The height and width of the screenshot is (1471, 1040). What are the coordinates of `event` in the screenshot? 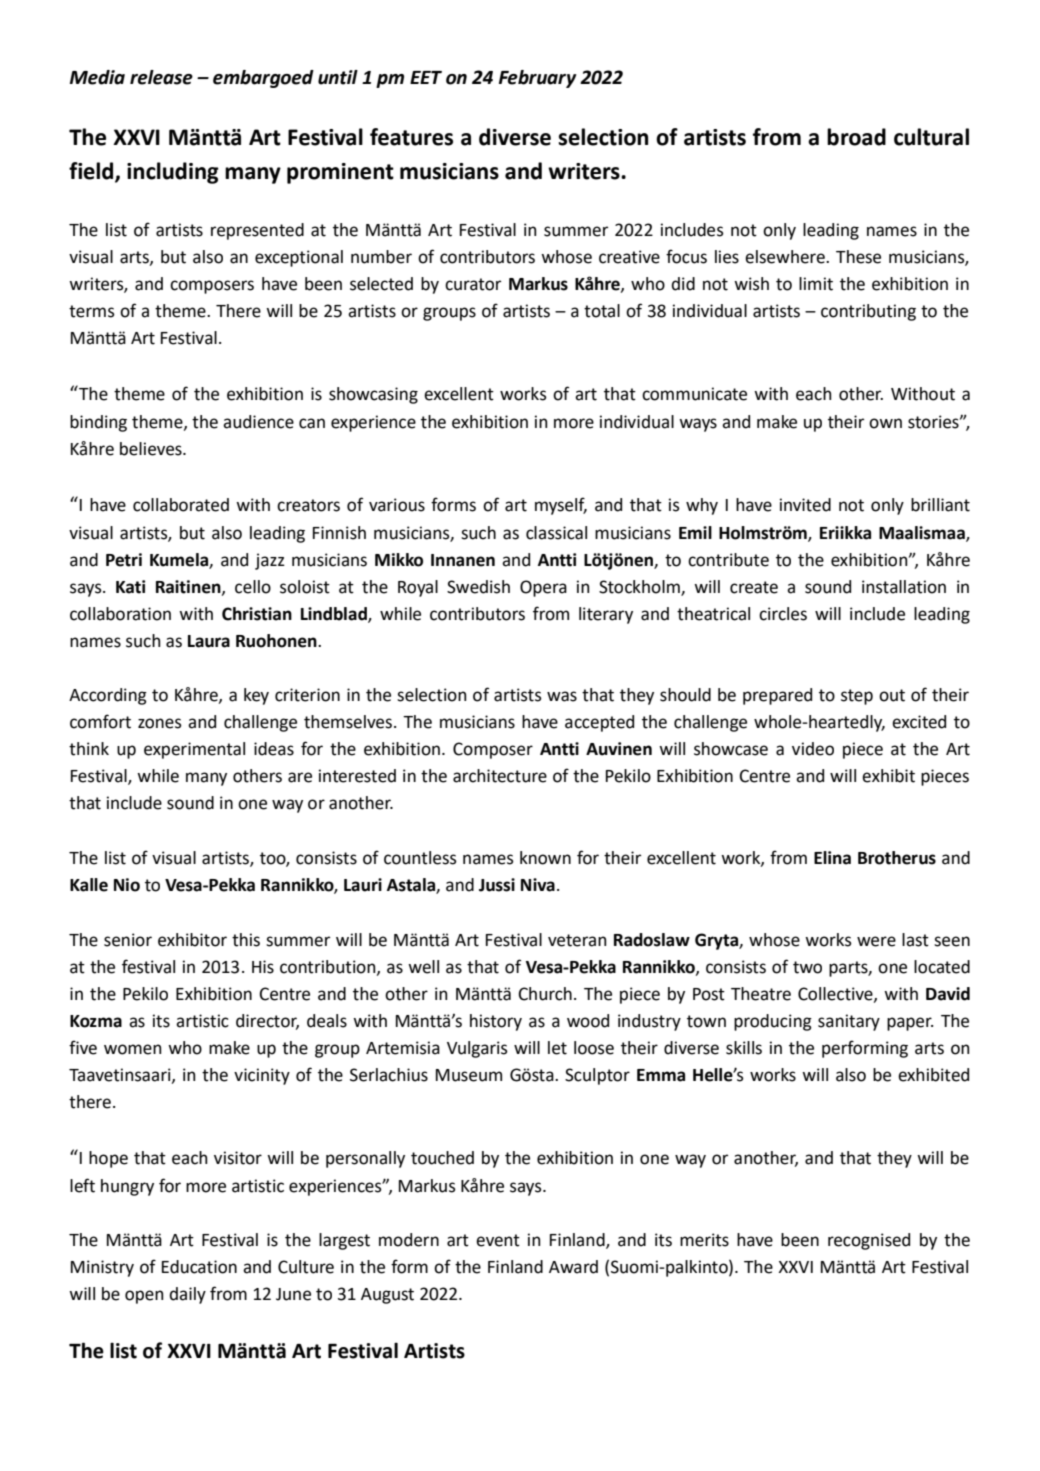 It's located at (498, 1240).
